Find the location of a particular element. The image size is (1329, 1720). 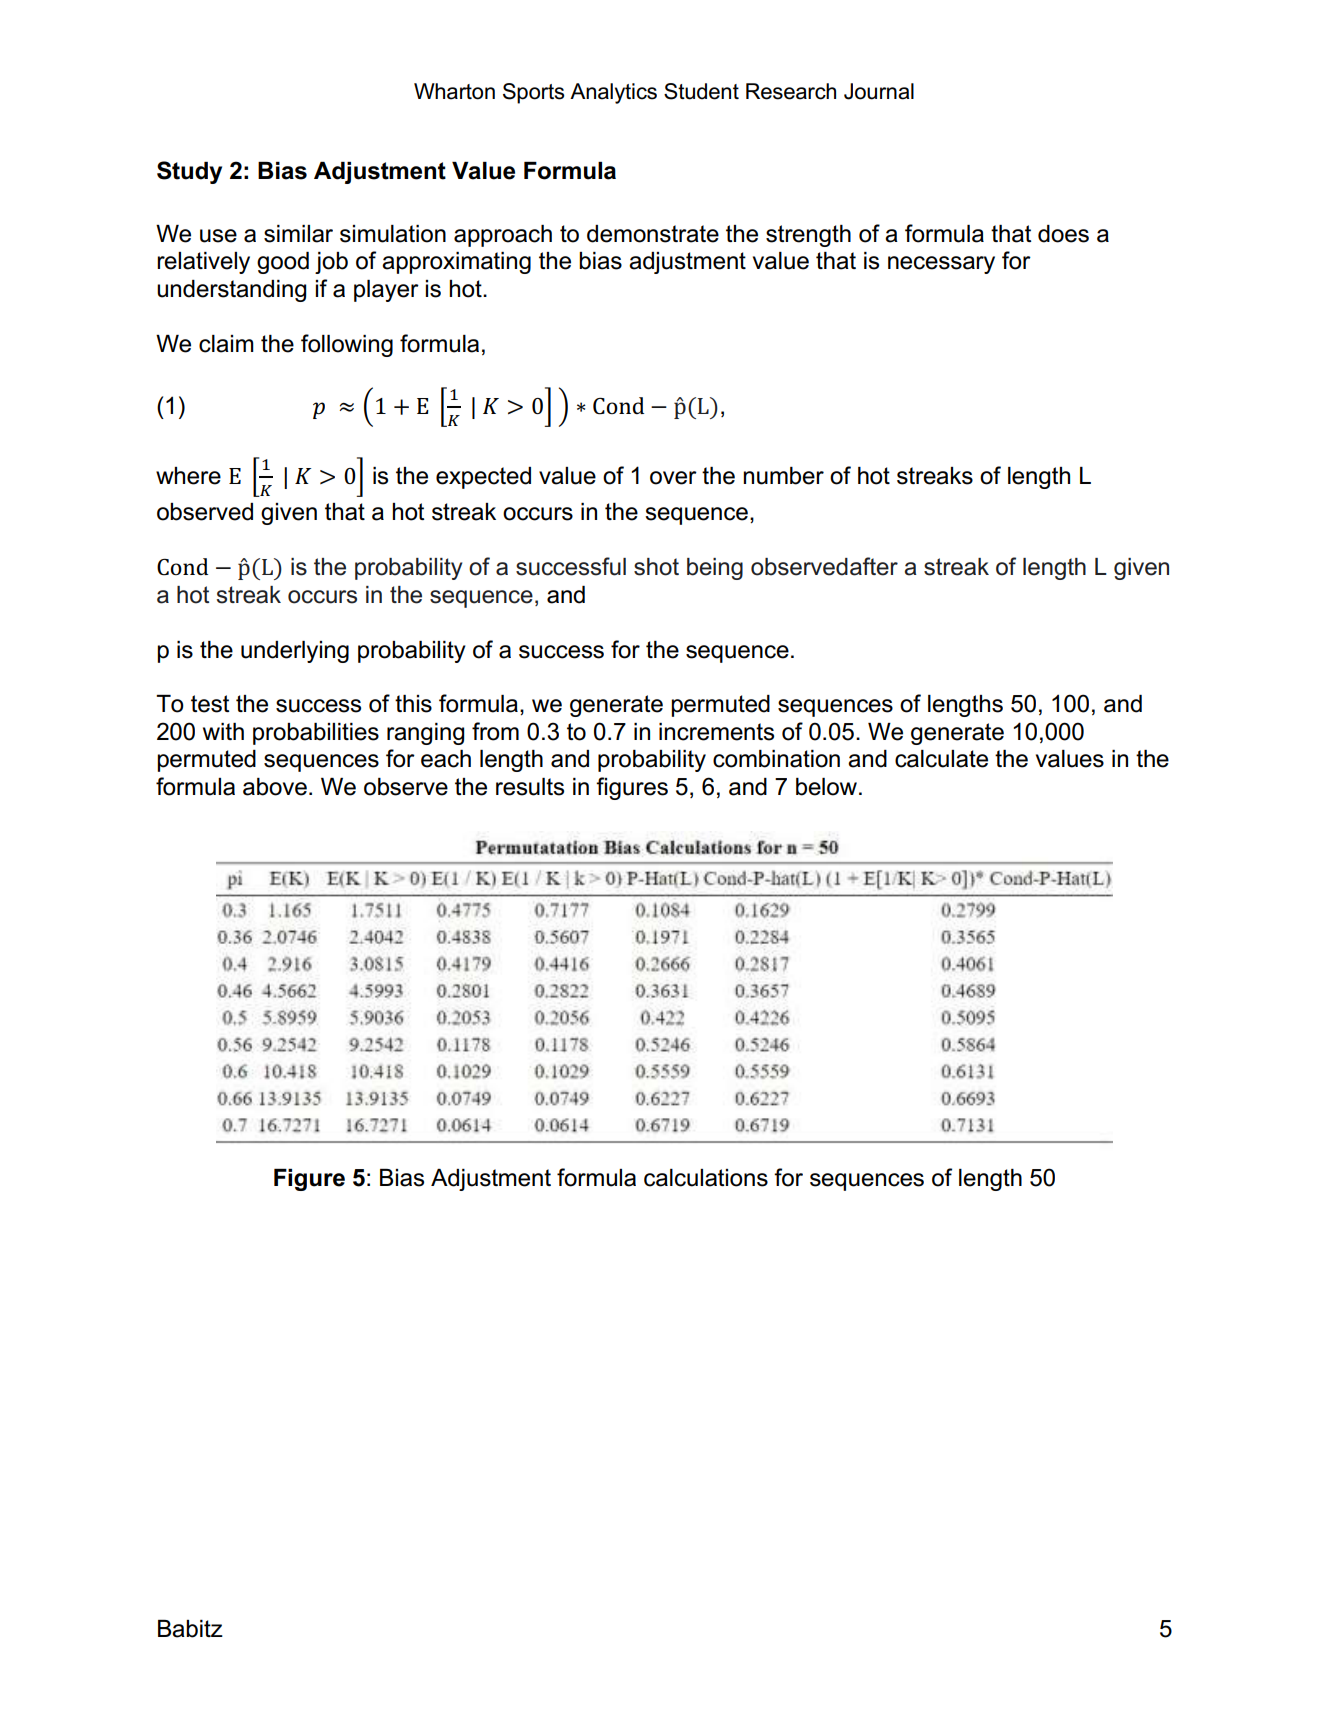

results is located at coordinates (530, 787).
